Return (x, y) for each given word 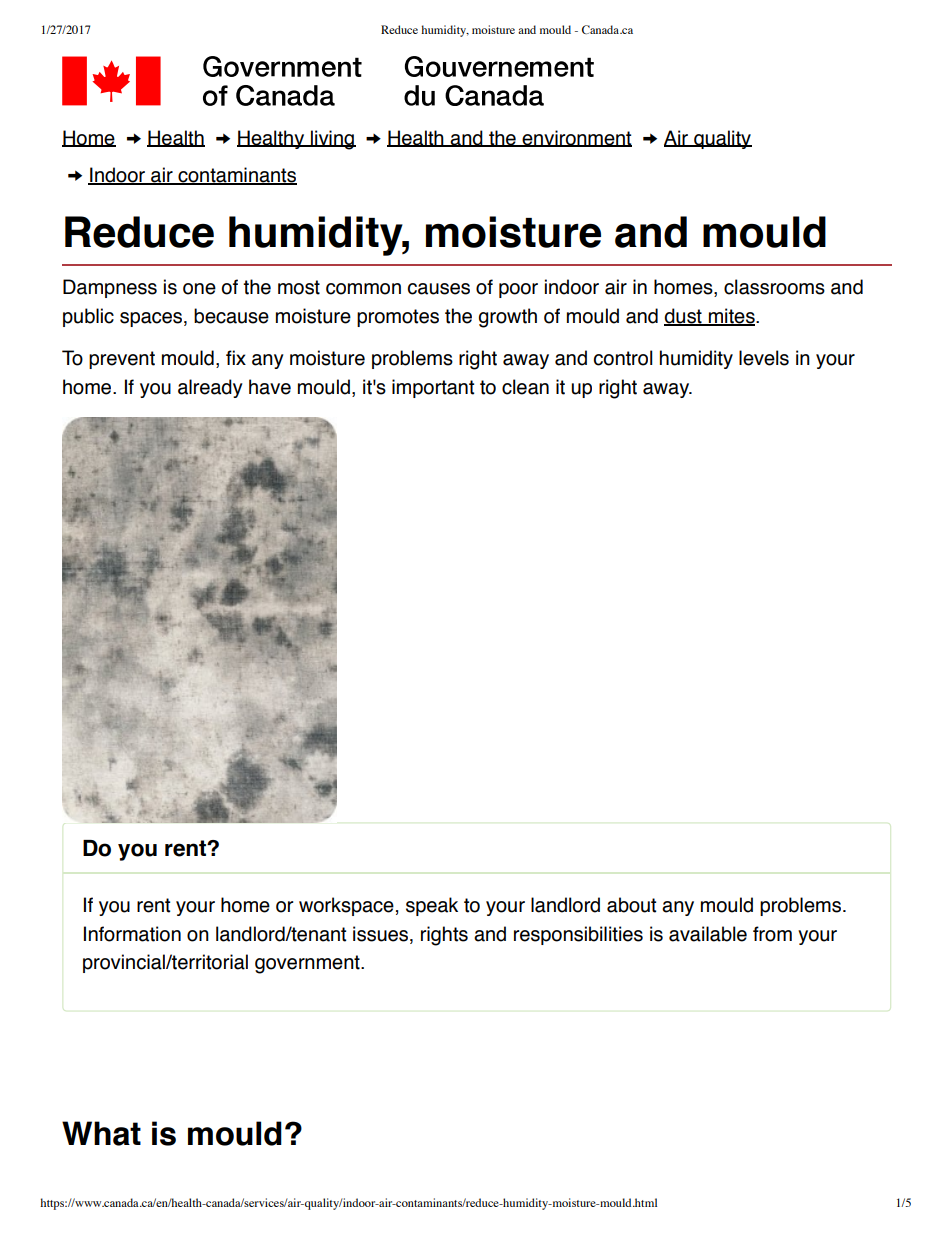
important (433, 388)
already (210, 388)
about (631, 905)
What (101, 1133)
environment (576, 138)
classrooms (774, 287)
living (332, 140)
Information (132, 934)
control (623, 358)
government (308, 964)
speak (432, 906)
